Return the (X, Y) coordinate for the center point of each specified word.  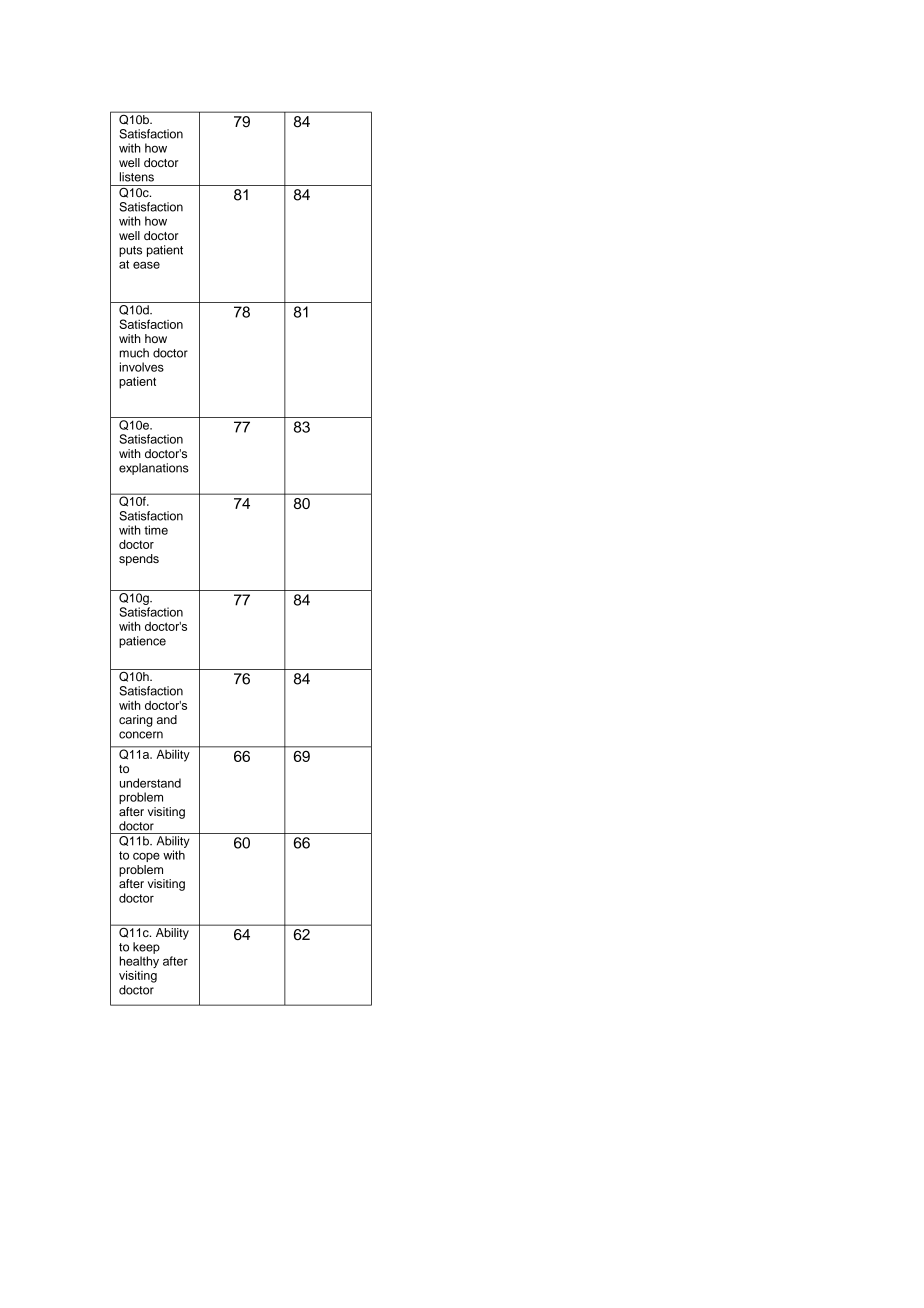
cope (146, 857)
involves (142, 367)
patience (142, 642)
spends (139, 560)
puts (130, 251)
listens (137, 177)
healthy (139, 963)
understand (150, 783)
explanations (154, 469)
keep (146, 948)
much (134, 353)
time (156, 530)
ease (146, 265)
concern (141, 735)
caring (136, 721)
